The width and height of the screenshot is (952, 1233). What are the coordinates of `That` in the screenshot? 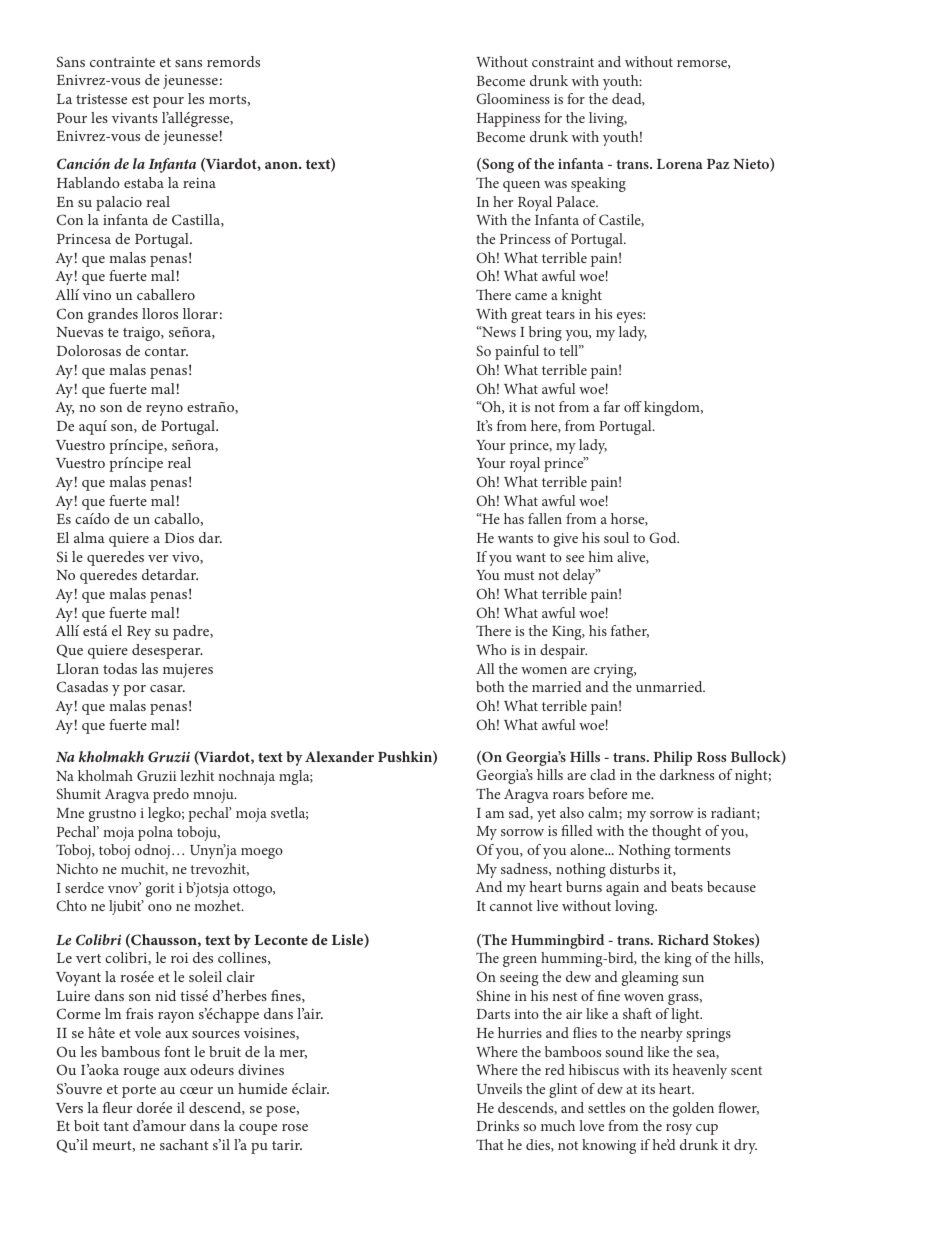 It's located at (490, 1144).
